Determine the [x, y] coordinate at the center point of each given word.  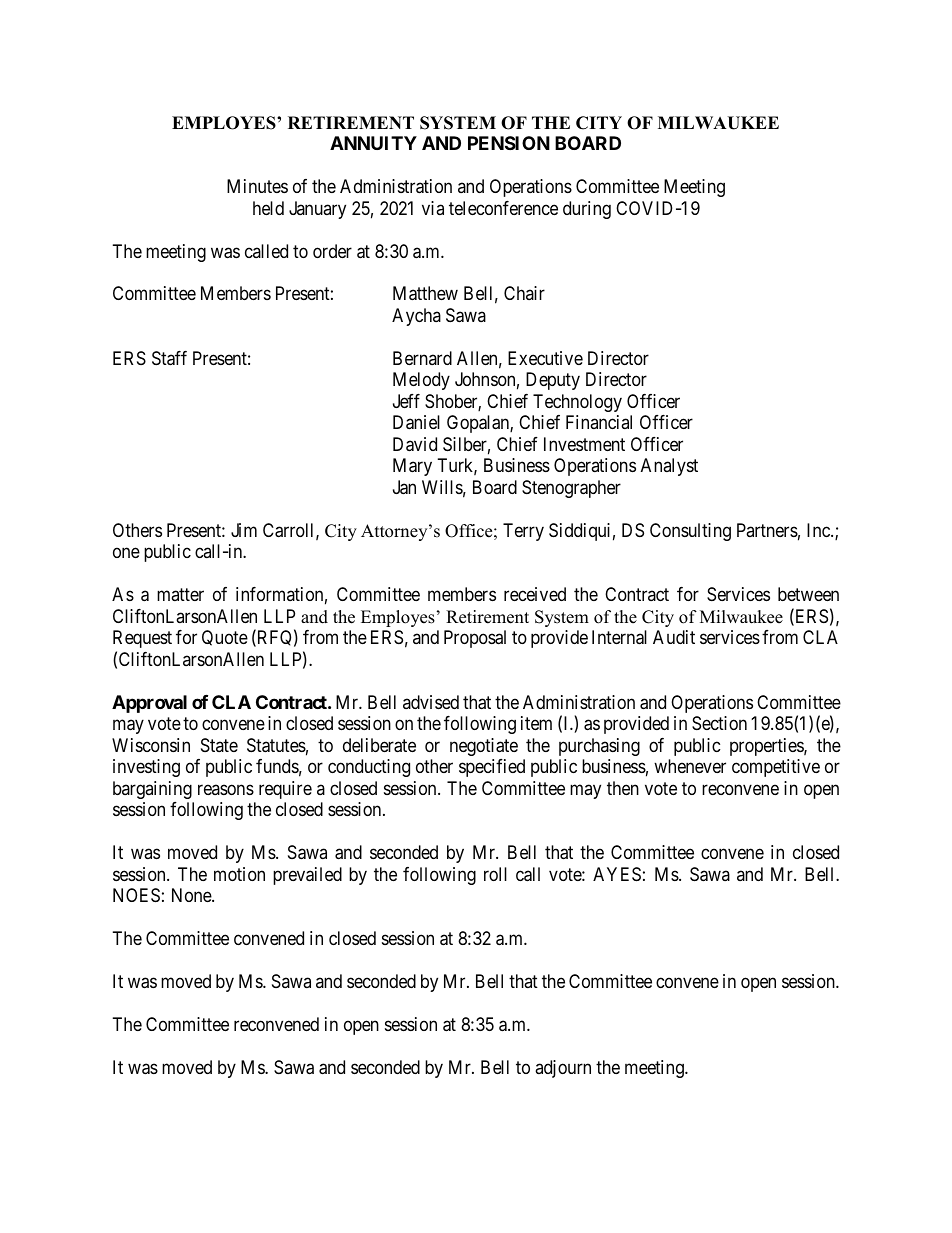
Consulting [690, 532]
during [587, 210]
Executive [545, 358]
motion [239, 874]
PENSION [509, 143]
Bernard [422, 358]
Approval [149, 704]
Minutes [257, 186]
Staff [169, 358]
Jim [244, 530]
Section [719, 723]
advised [431, 702]
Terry [523, 532]
